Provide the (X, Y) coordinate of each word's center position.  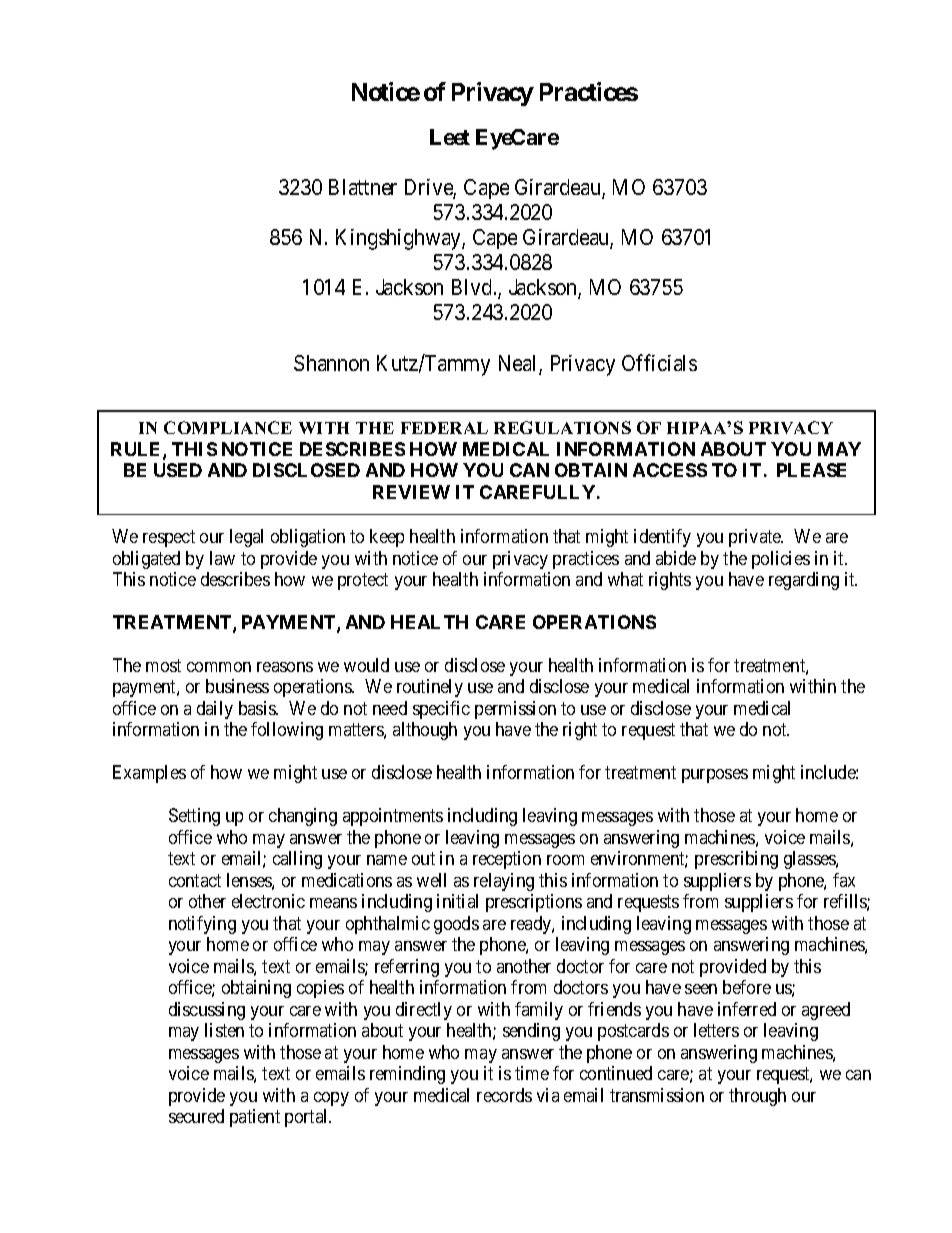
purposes (715, 776)
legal (246, 538)
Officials (659, 362)
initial (457, 901)
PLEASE (811, 470)
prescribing (736, 860)
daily (215, 710)
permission (515, 710)
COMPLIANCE (228, 427)
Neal (519, 364)
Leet (450, 137)
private (756, 538)
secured (196, 1116)
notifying (202, 925)
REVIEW (411, 492)
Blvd (473, 287)
